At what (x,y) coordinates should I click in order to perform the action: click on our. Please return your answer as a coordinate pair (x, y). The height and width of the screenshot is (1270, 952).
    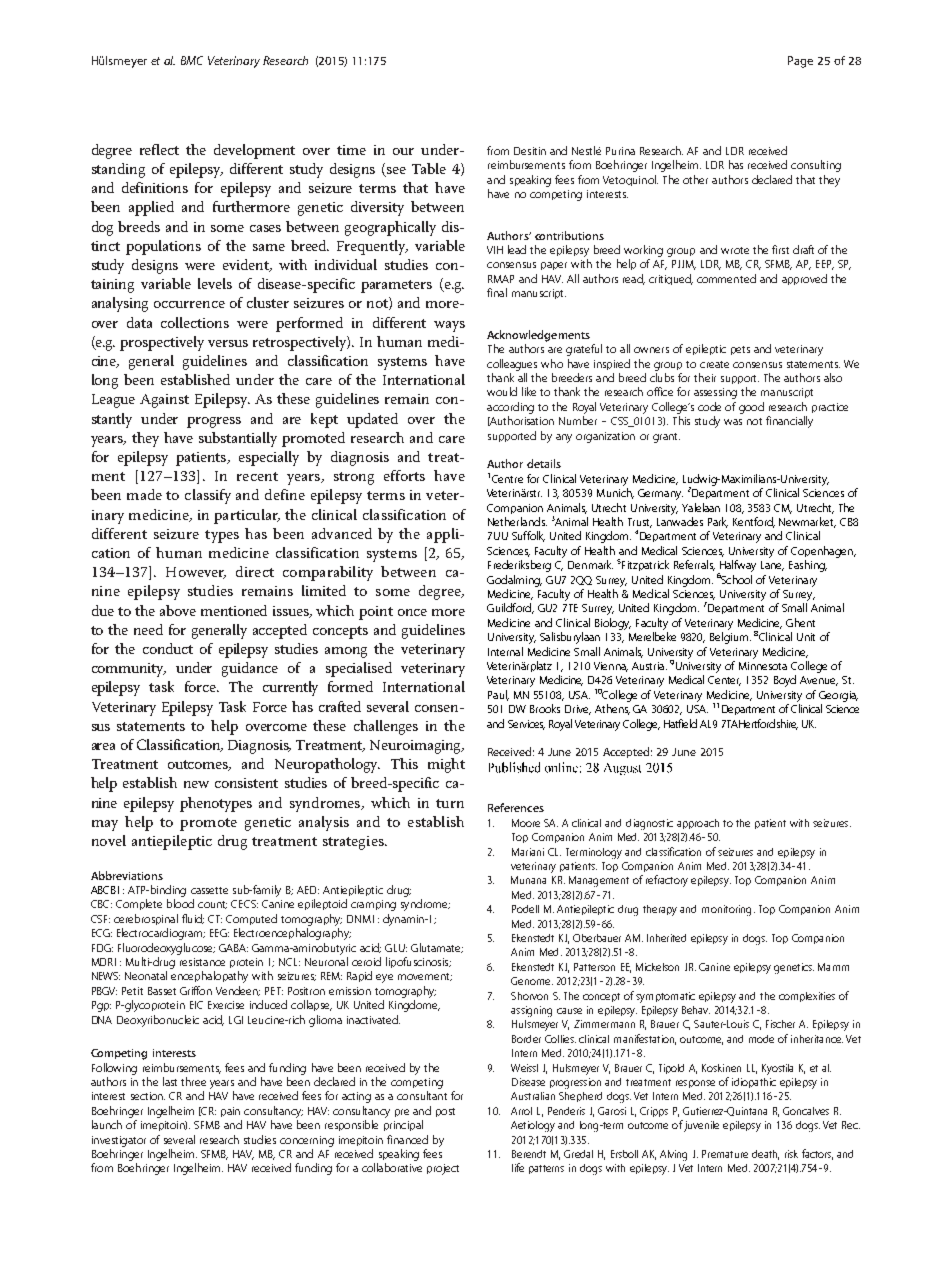
    Looking at the image, I should click on (403, 151).
